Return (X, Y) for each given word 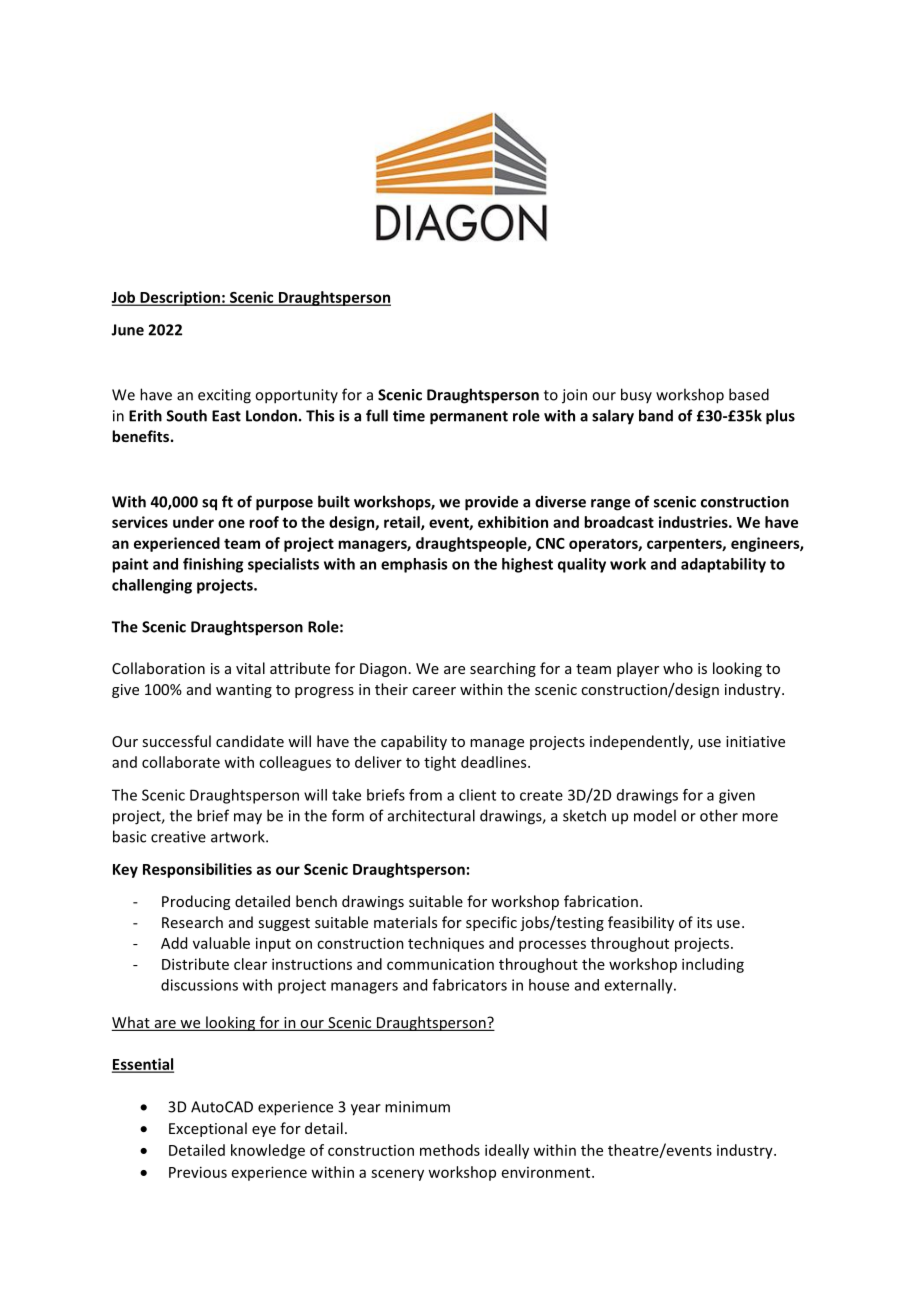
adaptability (723, 565)
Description (180, 298)
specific (491, 923)
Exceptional (208, 1129)
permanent (469, 418)
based (749, 394)
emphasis (414, 565)
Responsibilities (197, 870)
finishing (213, 565)
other (719, 815)
